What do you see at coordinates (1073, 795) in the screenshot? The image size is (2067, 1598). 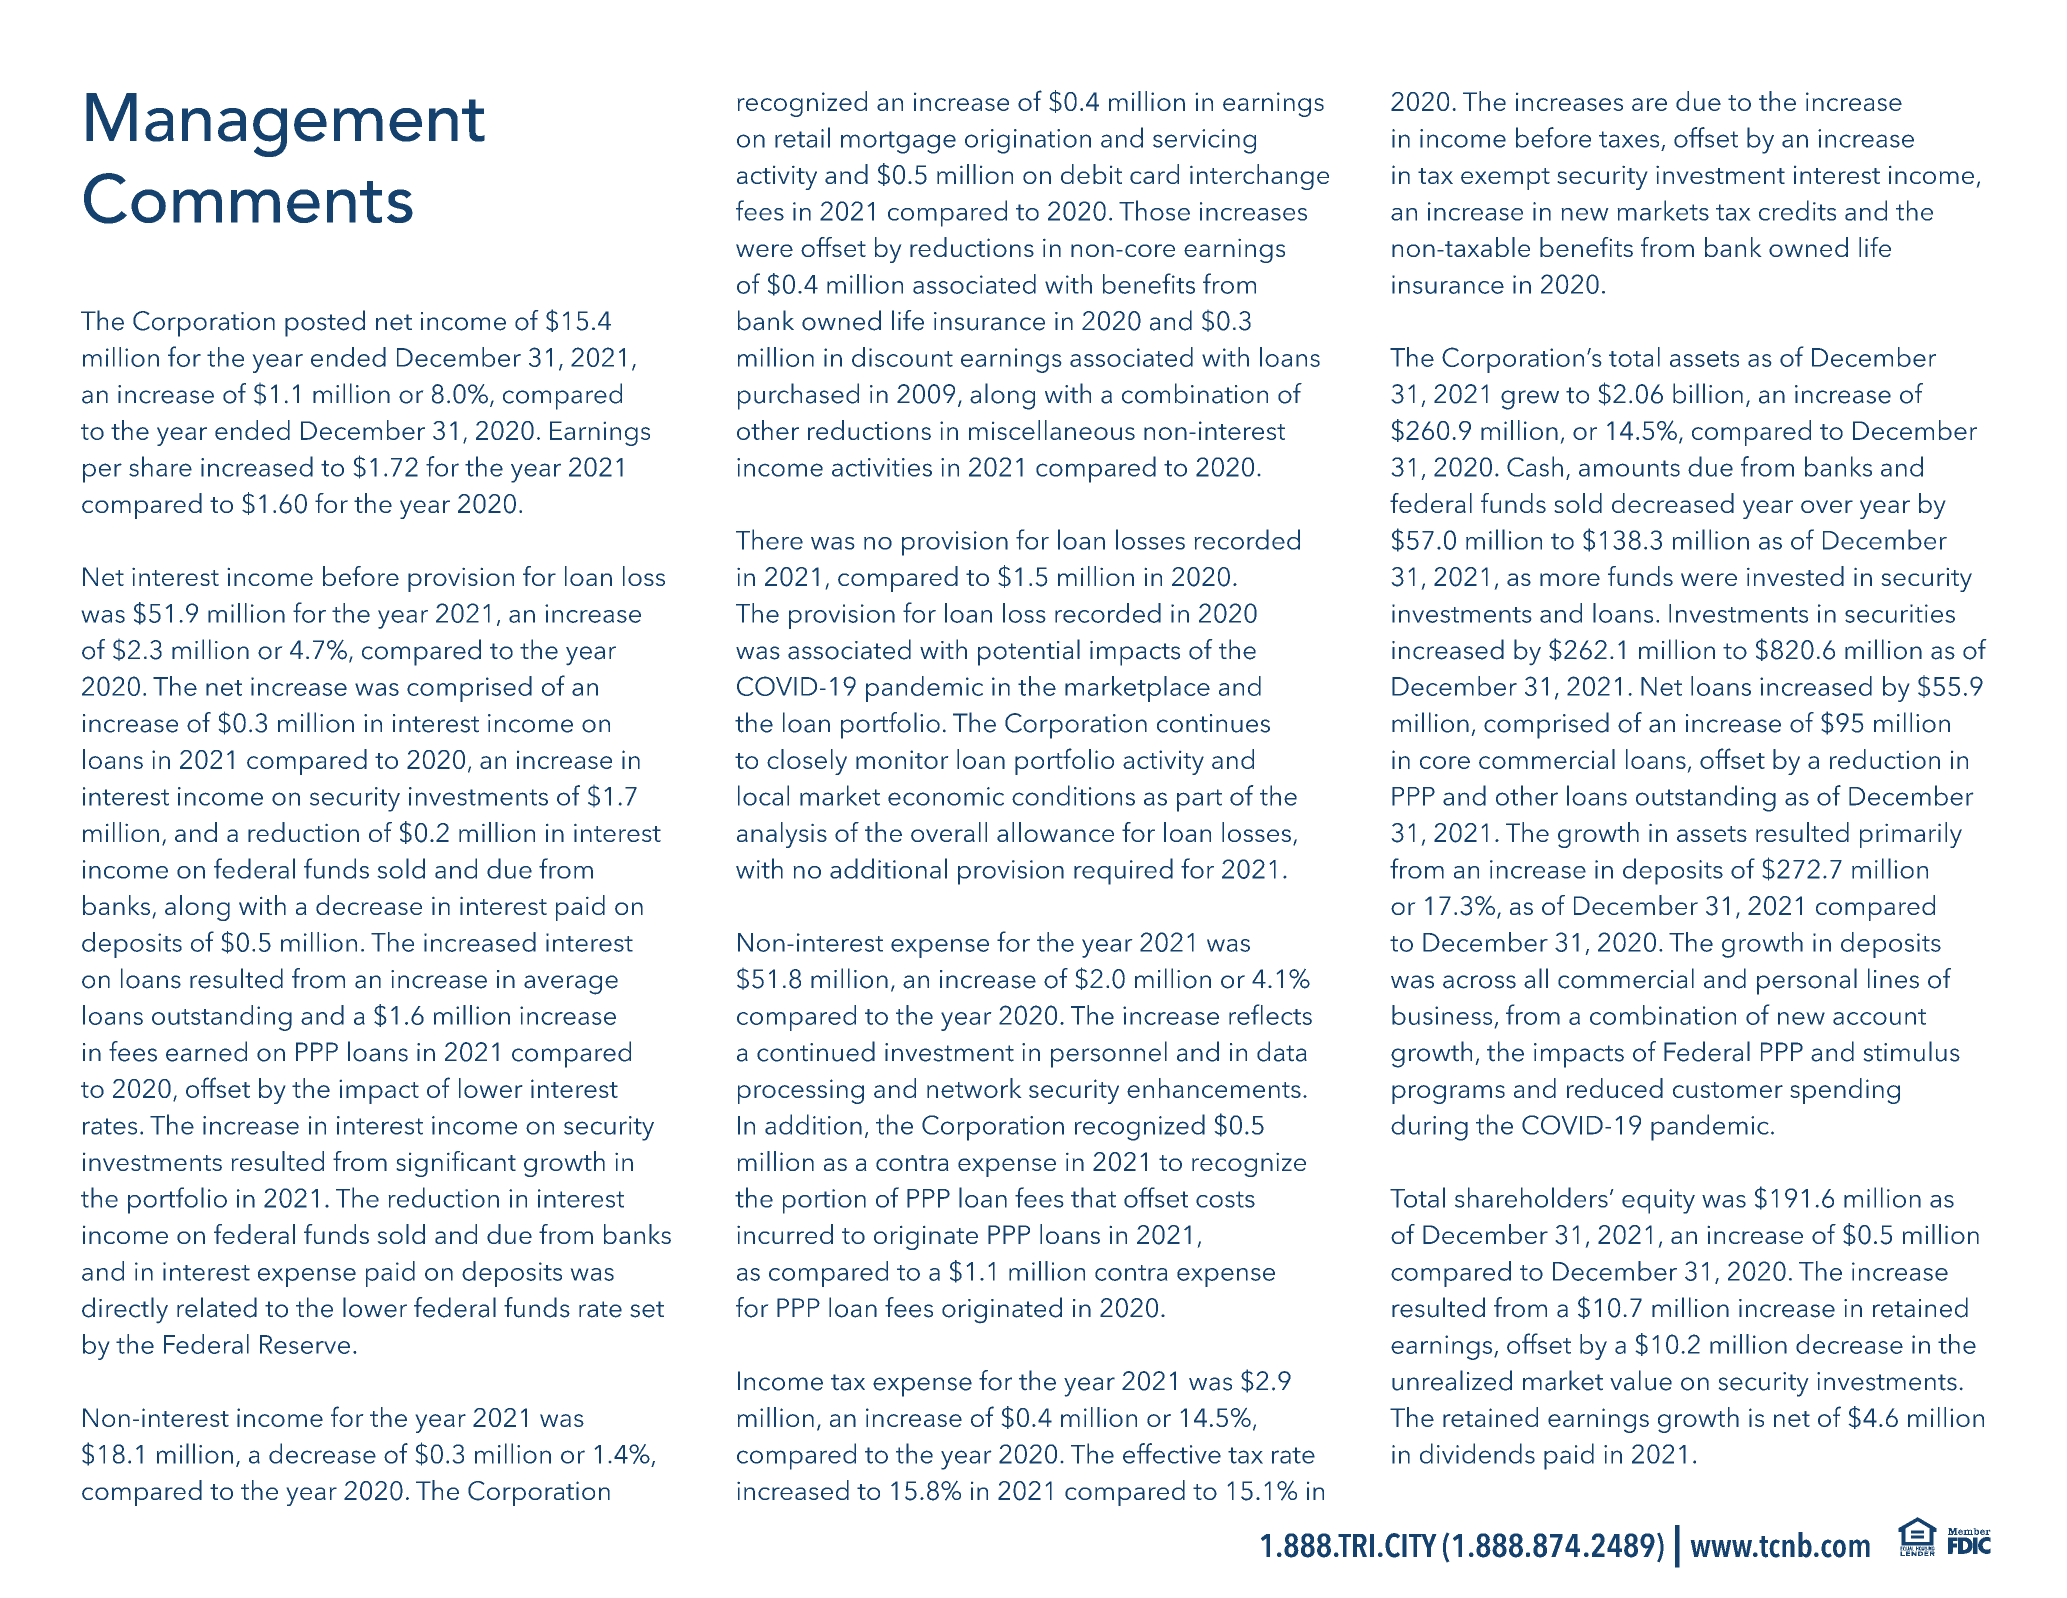 I see `conditions` at bounding box center [1073, 795].
